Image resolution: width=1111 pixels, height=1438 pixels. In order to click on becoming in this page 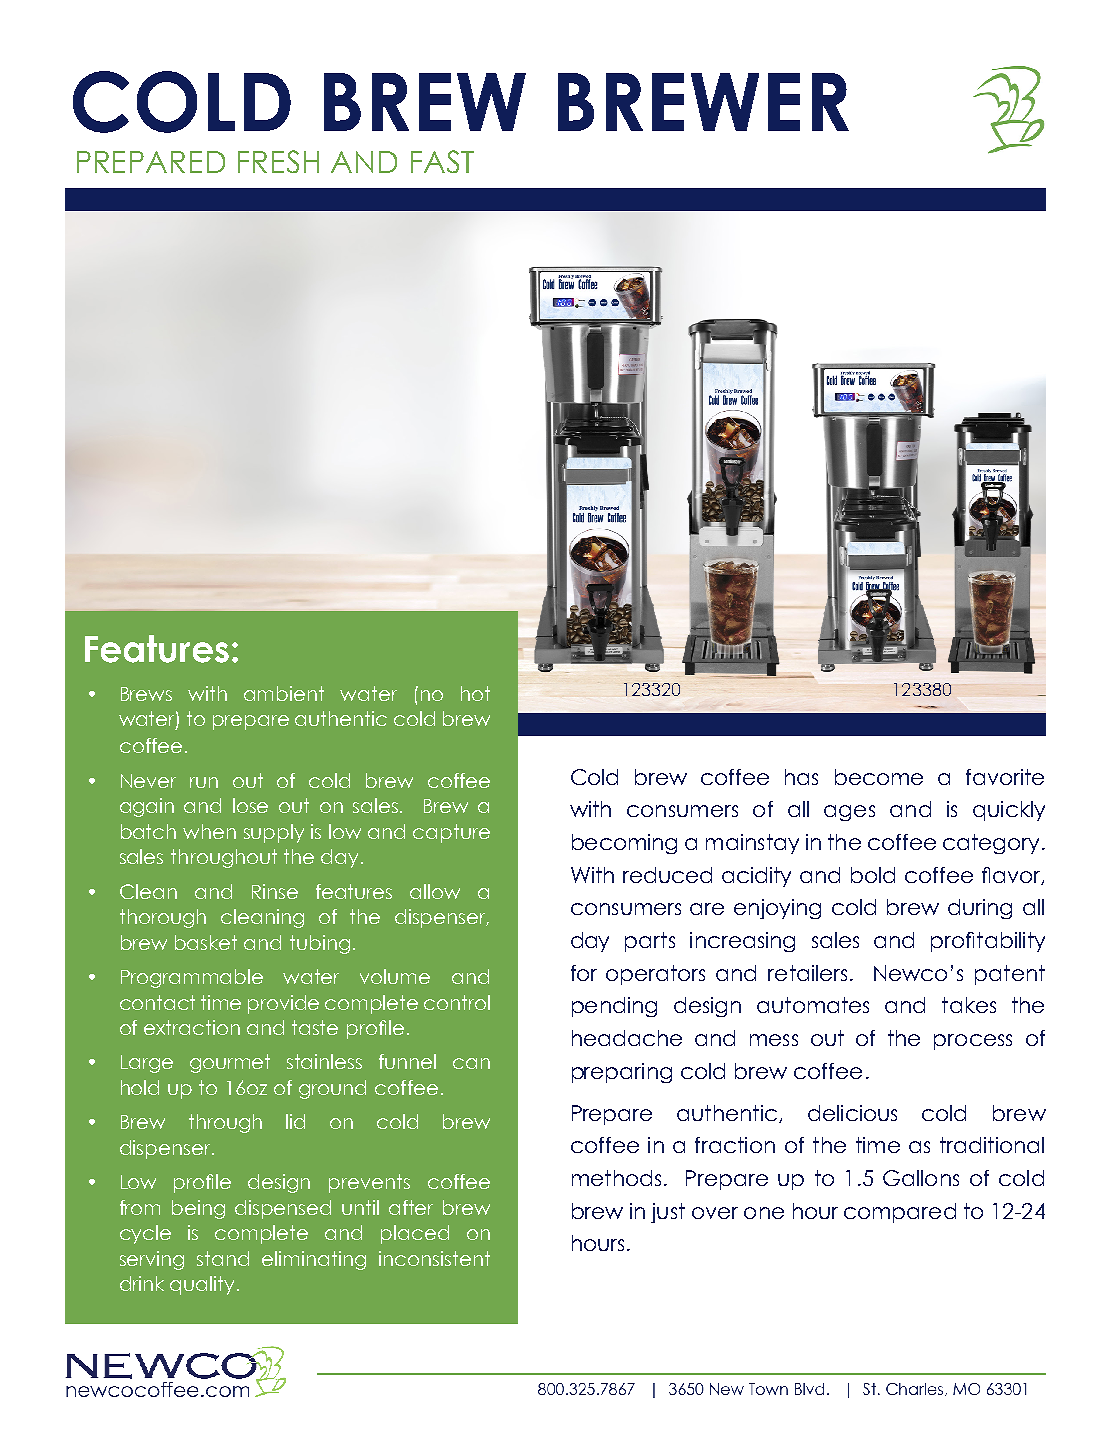, I will do `click(624, 844)`.
